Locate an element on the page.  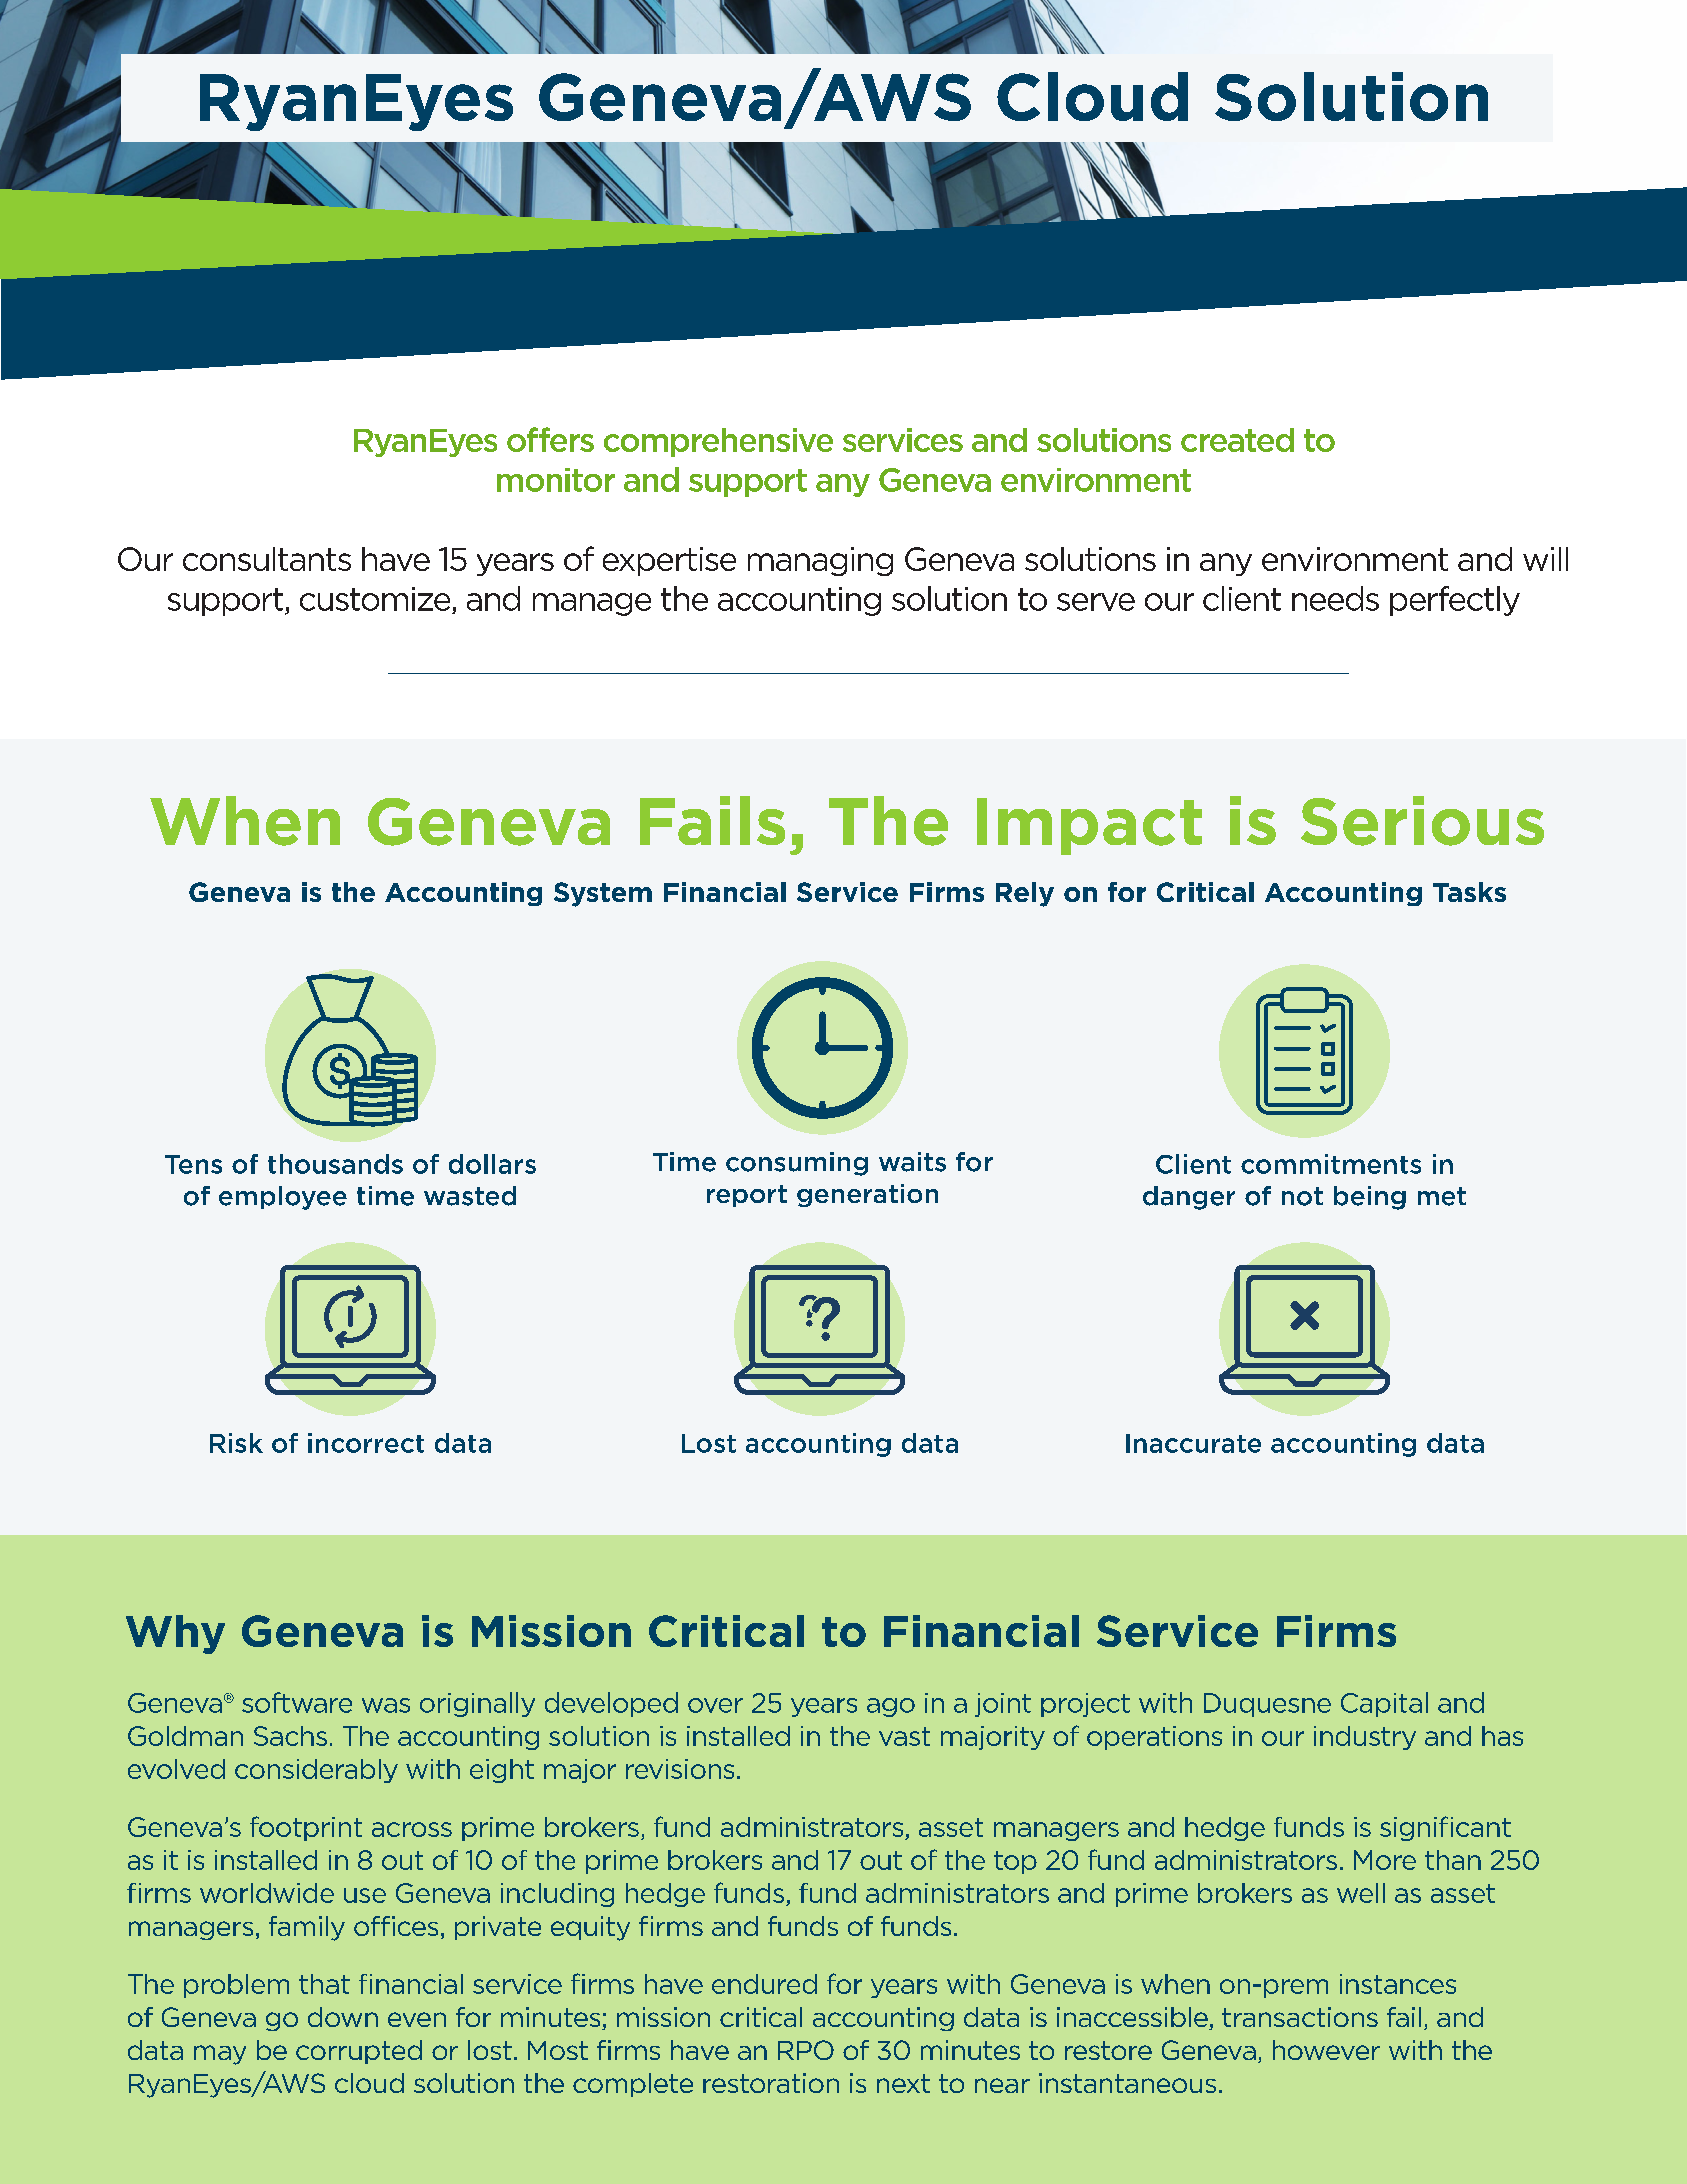
employee is located at coordinates (283, 1198).
